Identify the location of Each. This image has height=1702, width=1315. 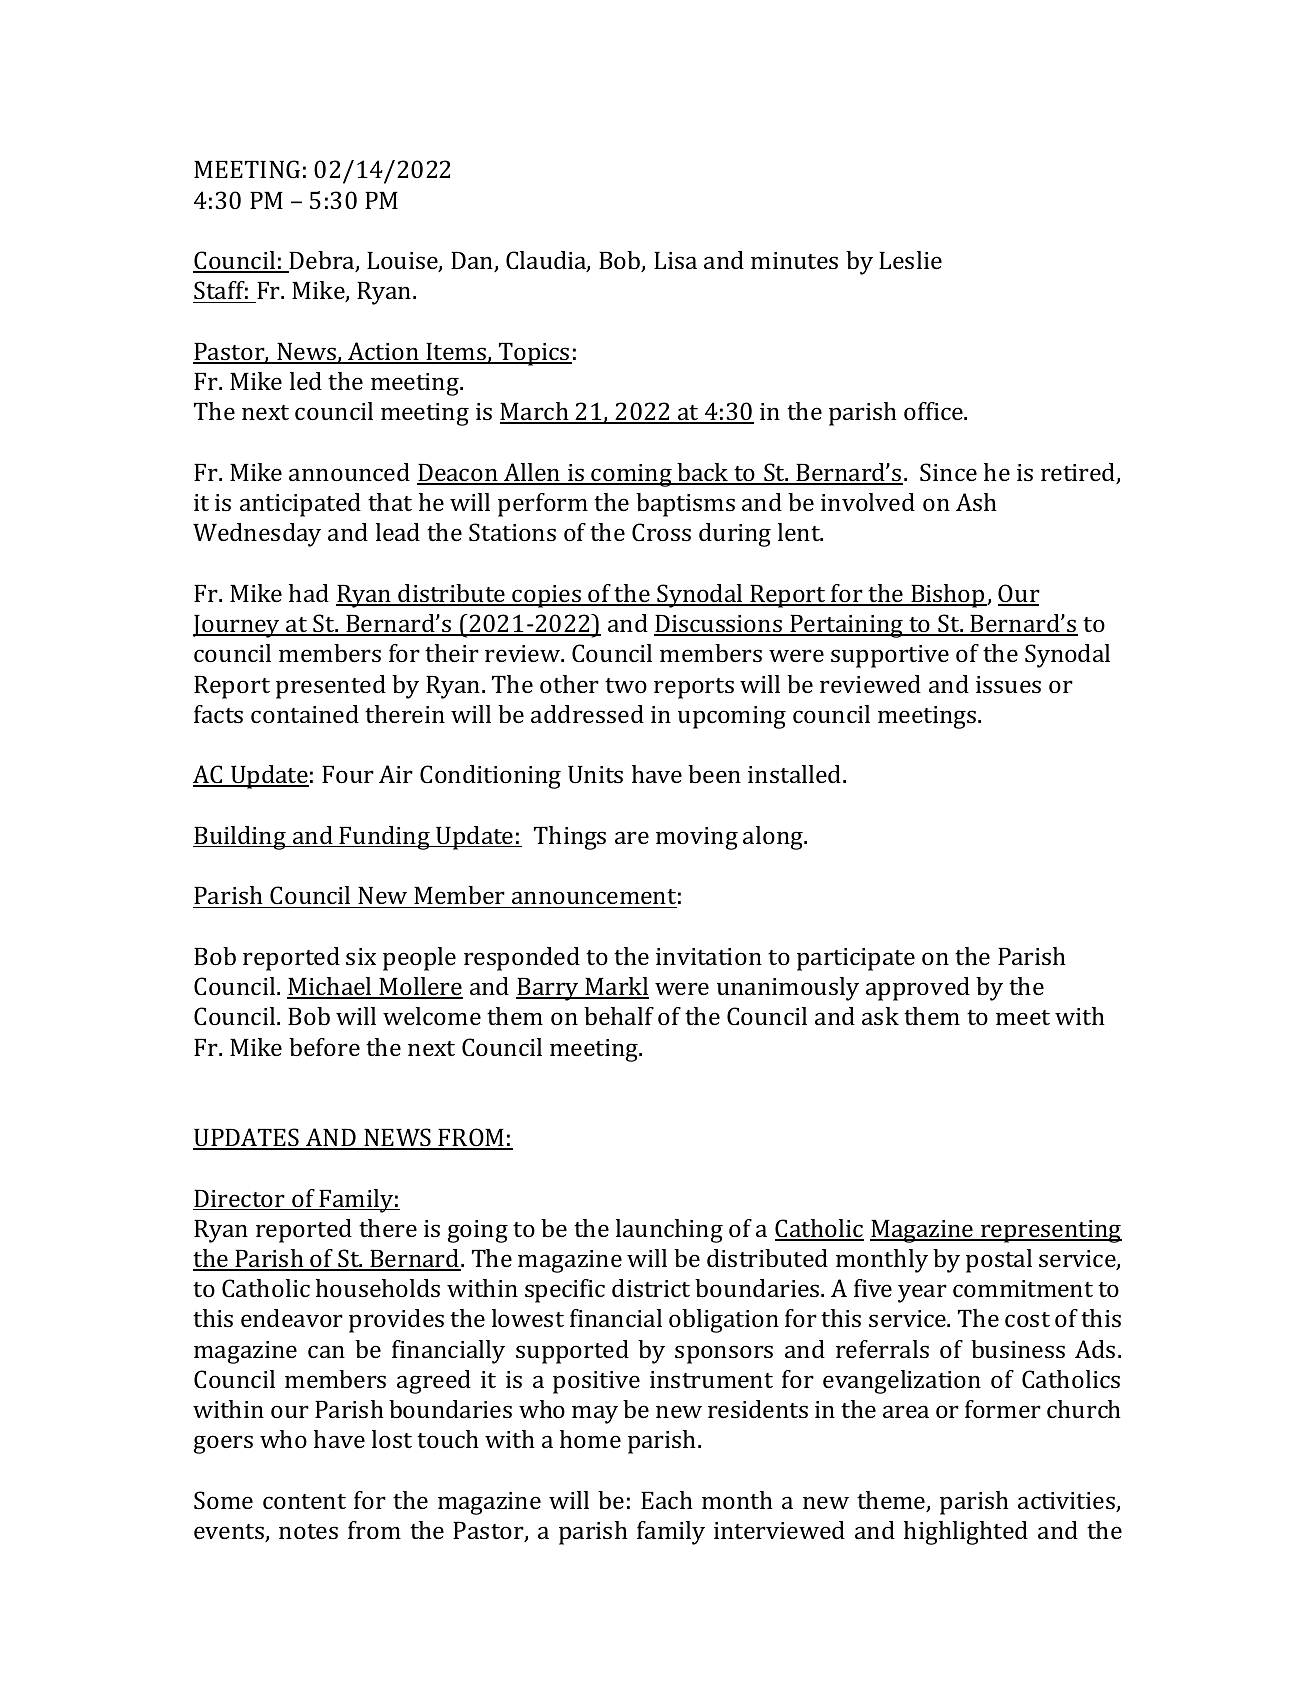
(667, 1500).
